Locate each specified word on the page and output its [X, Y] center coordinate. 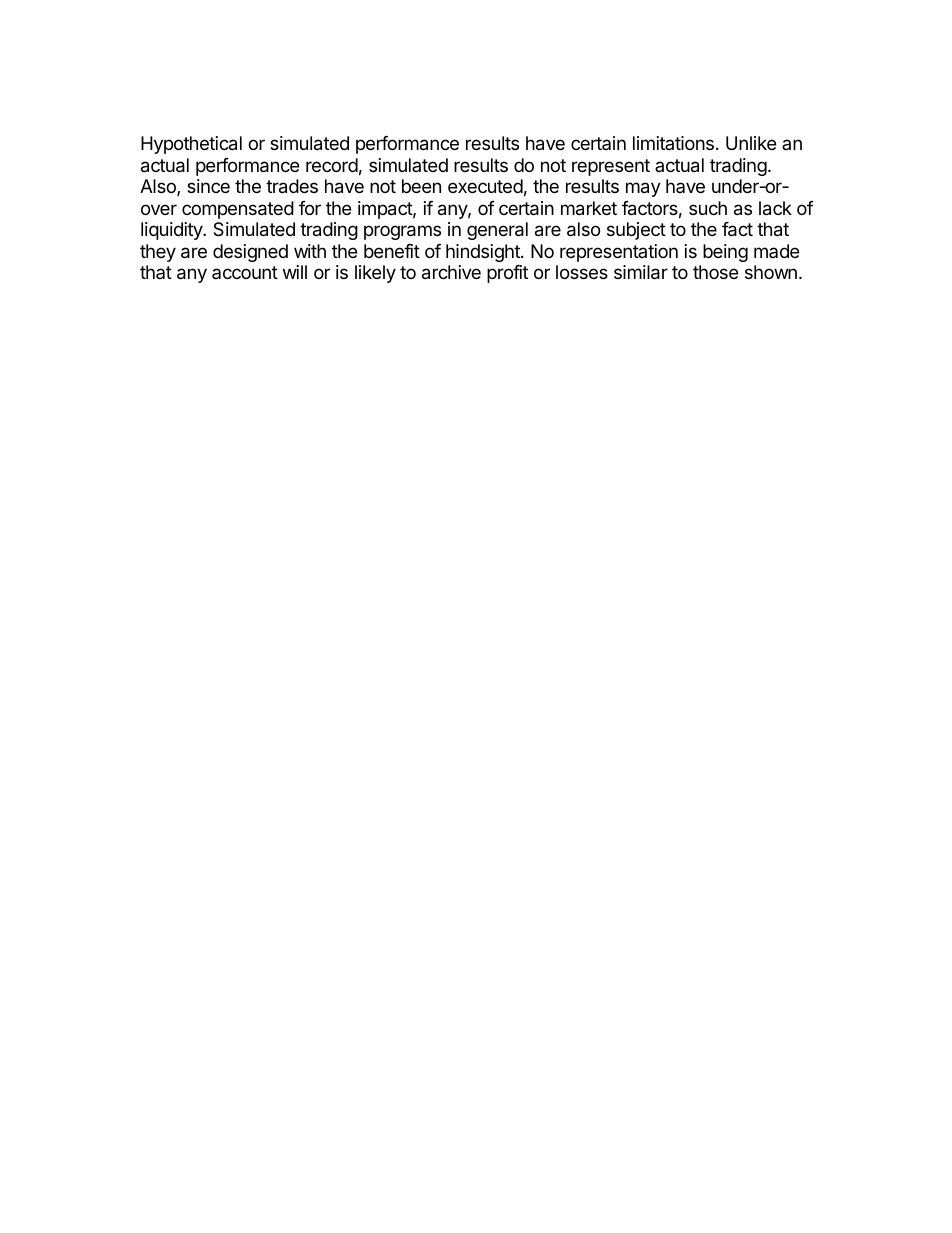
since [208, 186]
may [643, 189]
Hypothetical [191, 145]
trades [292, 186]
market [589, 208]
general [497, 231]
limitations [673, 143]
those [715, 272]
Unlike [751, 143]
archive [451, 272]
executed [485, 186]
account [245, 272]
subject [636, 231]
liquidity [172, 231]
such [708, 208]
